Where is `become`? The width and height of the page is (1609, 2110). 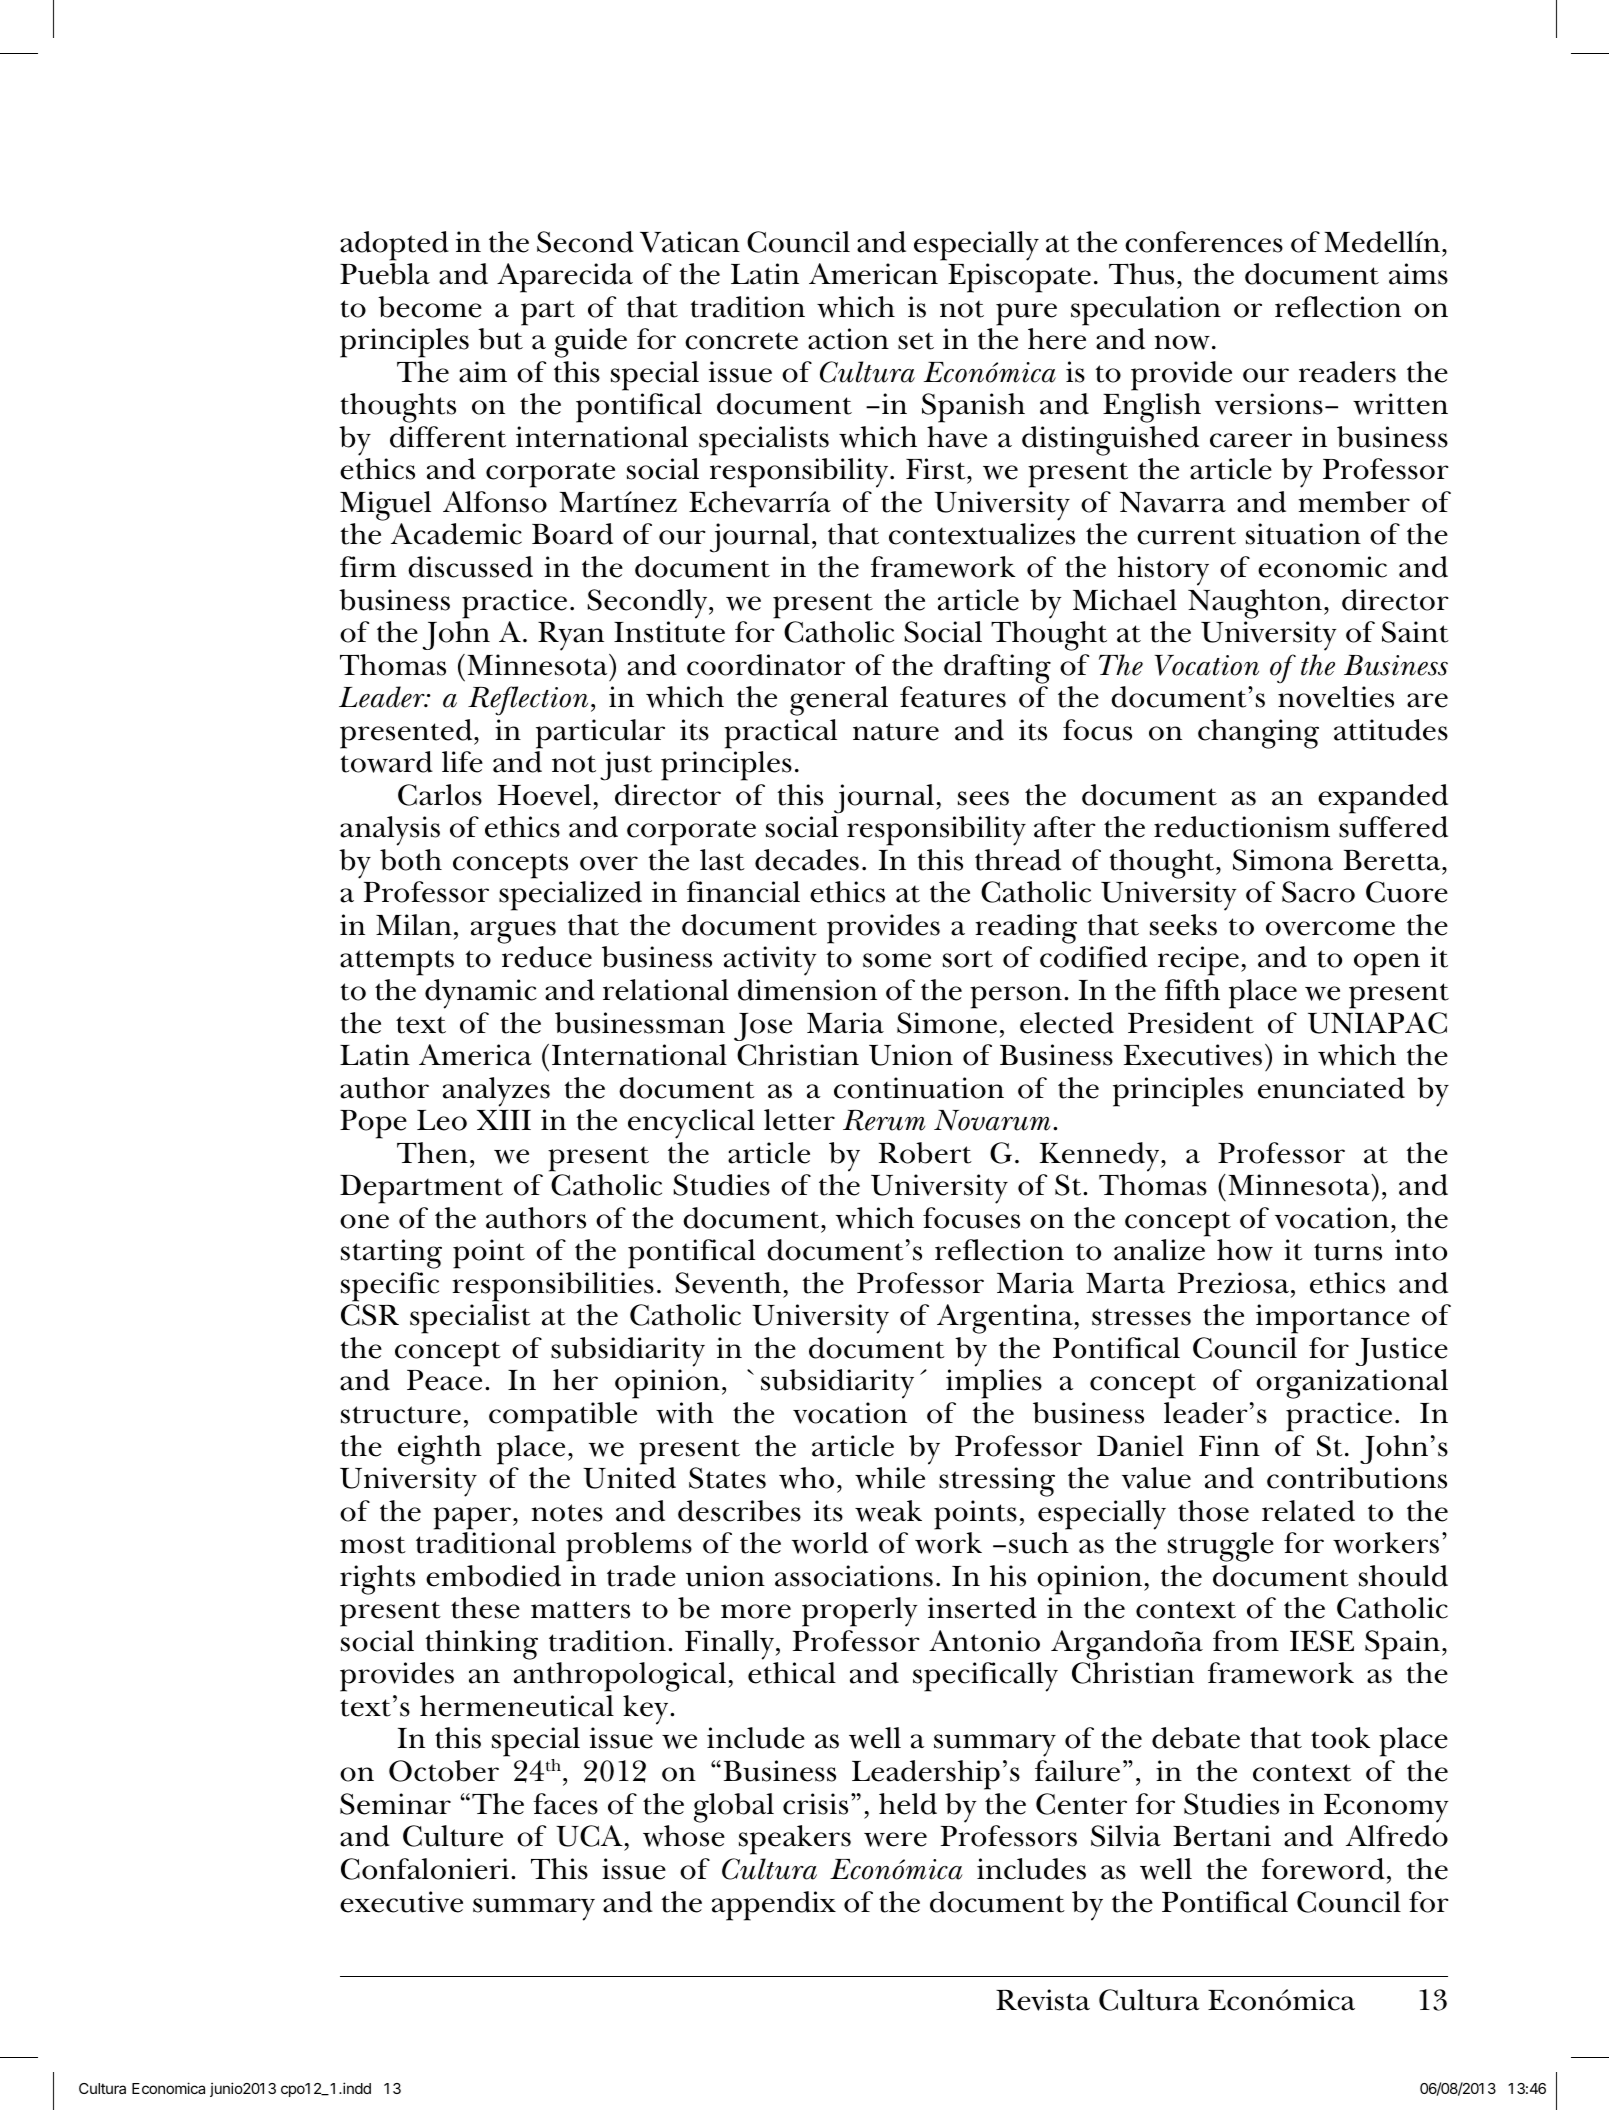
become is located at coordinates (430, 307).
